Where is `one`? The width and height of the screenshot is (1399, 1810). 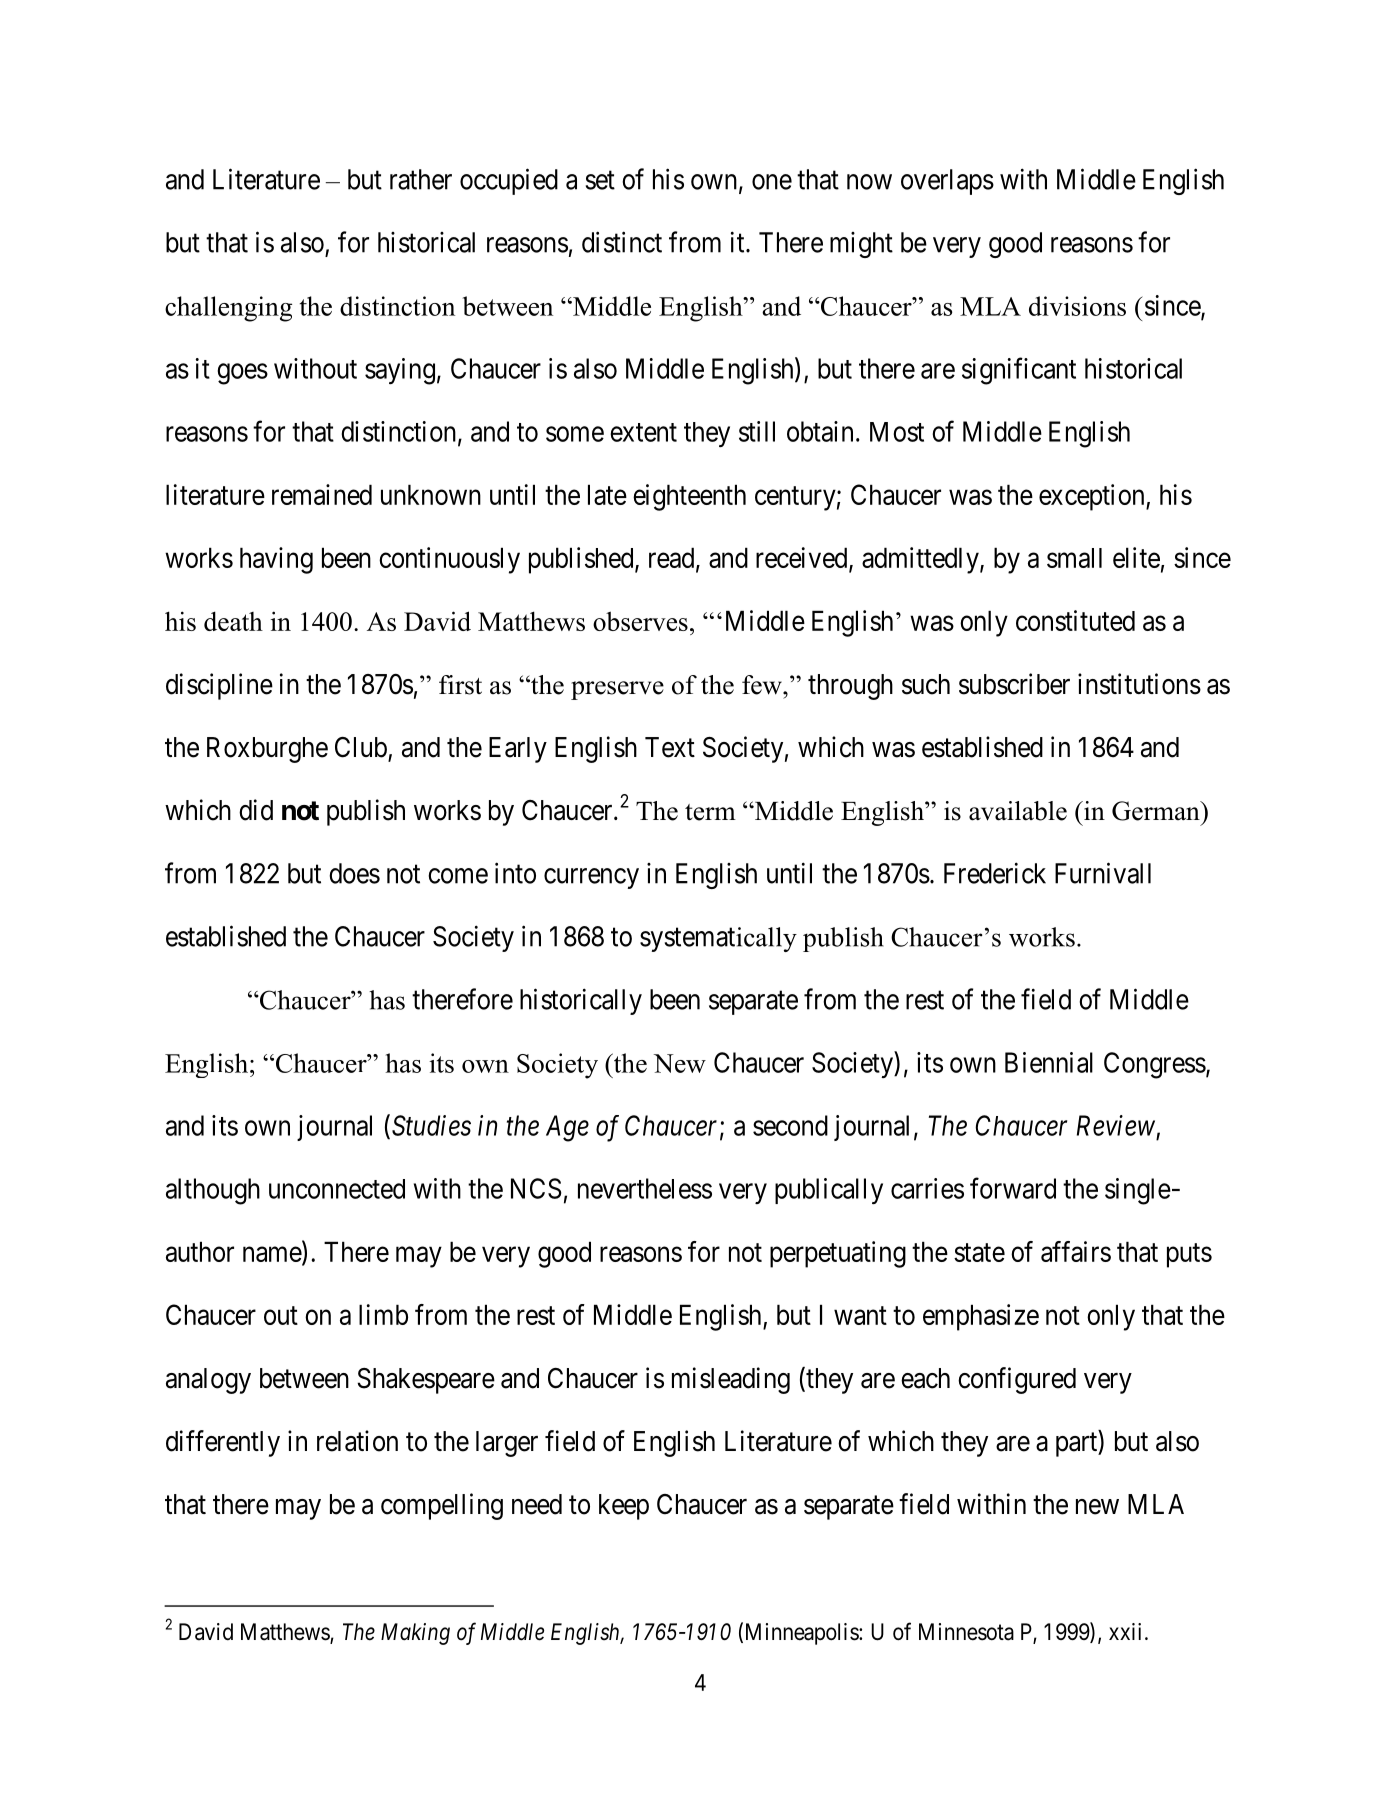 one is located at coordinates (772, 182).
